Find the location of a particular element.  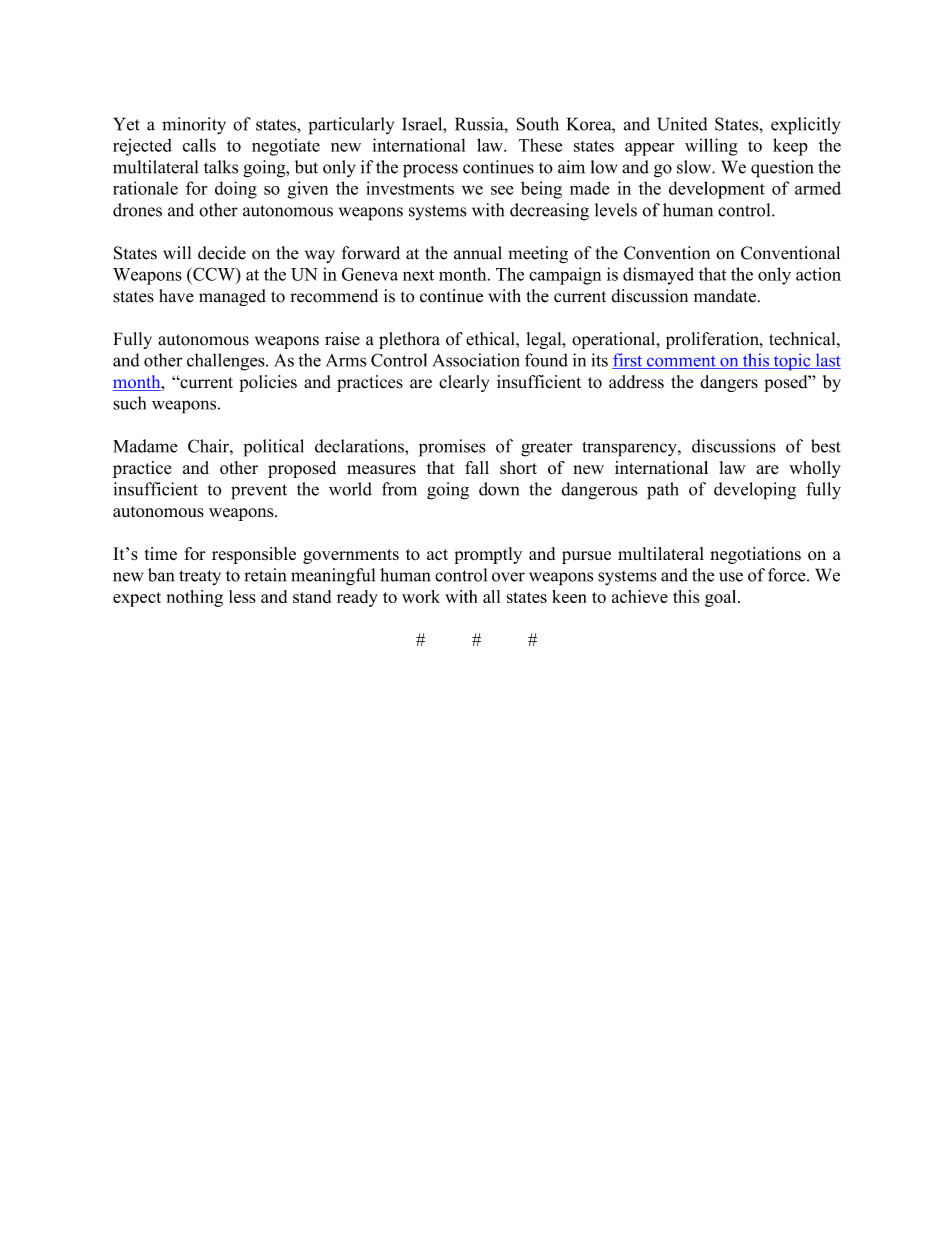

These is located at coordinates (540, 145).
